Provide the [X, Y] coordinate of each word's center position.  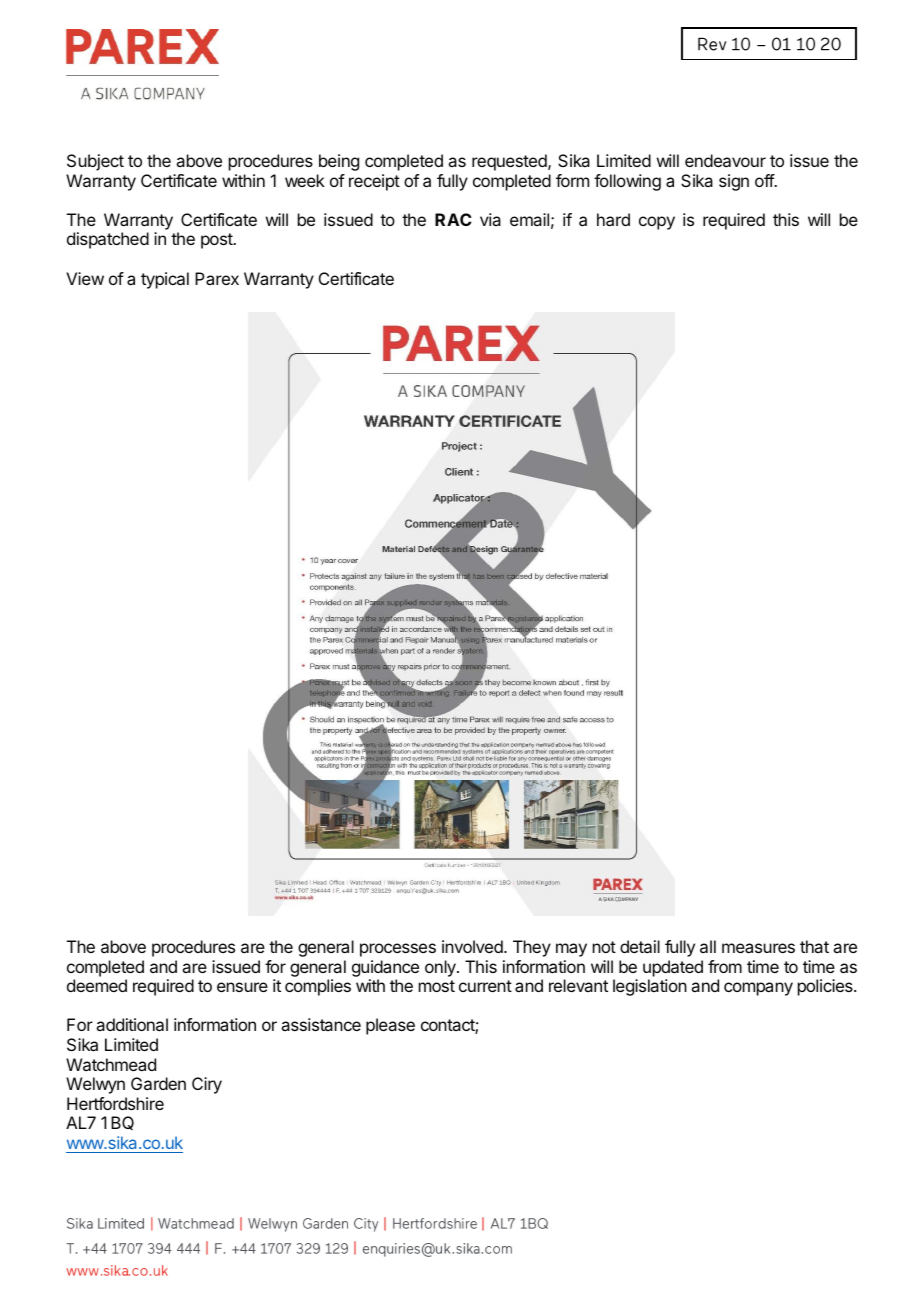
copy [657, 223]
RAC [453, 219]
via [490, 219]
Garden [158, 1083]
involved [472, 946]
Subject [95, 162]
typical [165, 280]
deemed [97, 985]
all [708, 946]
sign [734, 182]
